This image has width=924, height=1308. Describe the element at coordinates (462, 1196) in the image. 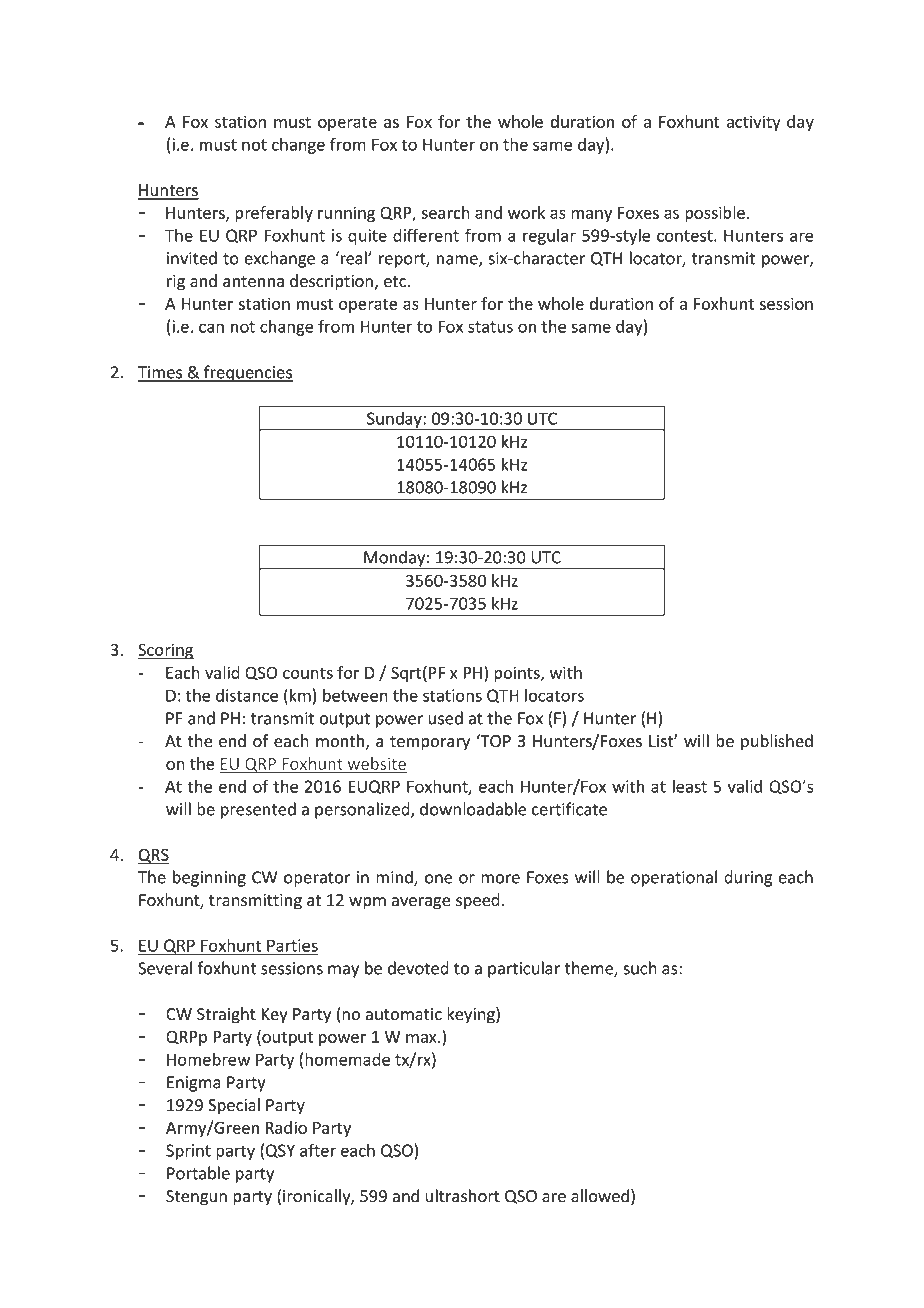

I see `ultrashort` at that location.
